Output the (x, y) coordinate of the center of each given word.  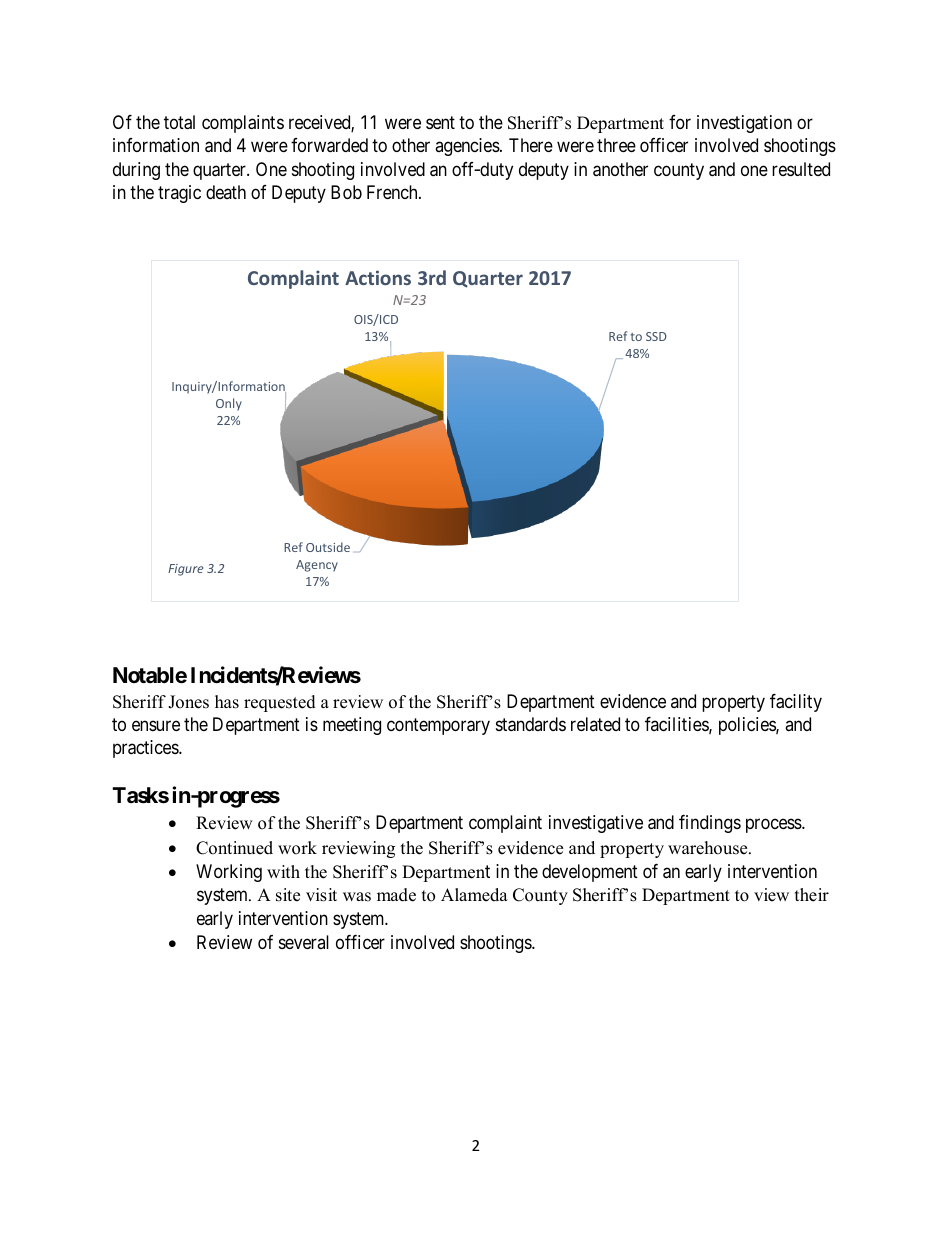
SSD (656, 336)
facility (796, 703)
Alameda (474, 895)
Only (229, 404)
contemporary (438, 727)
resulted (801, 169)
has (227, 702)
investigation (744, 124)
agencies (468, 147)
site (288, 895)
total (179, 122)
